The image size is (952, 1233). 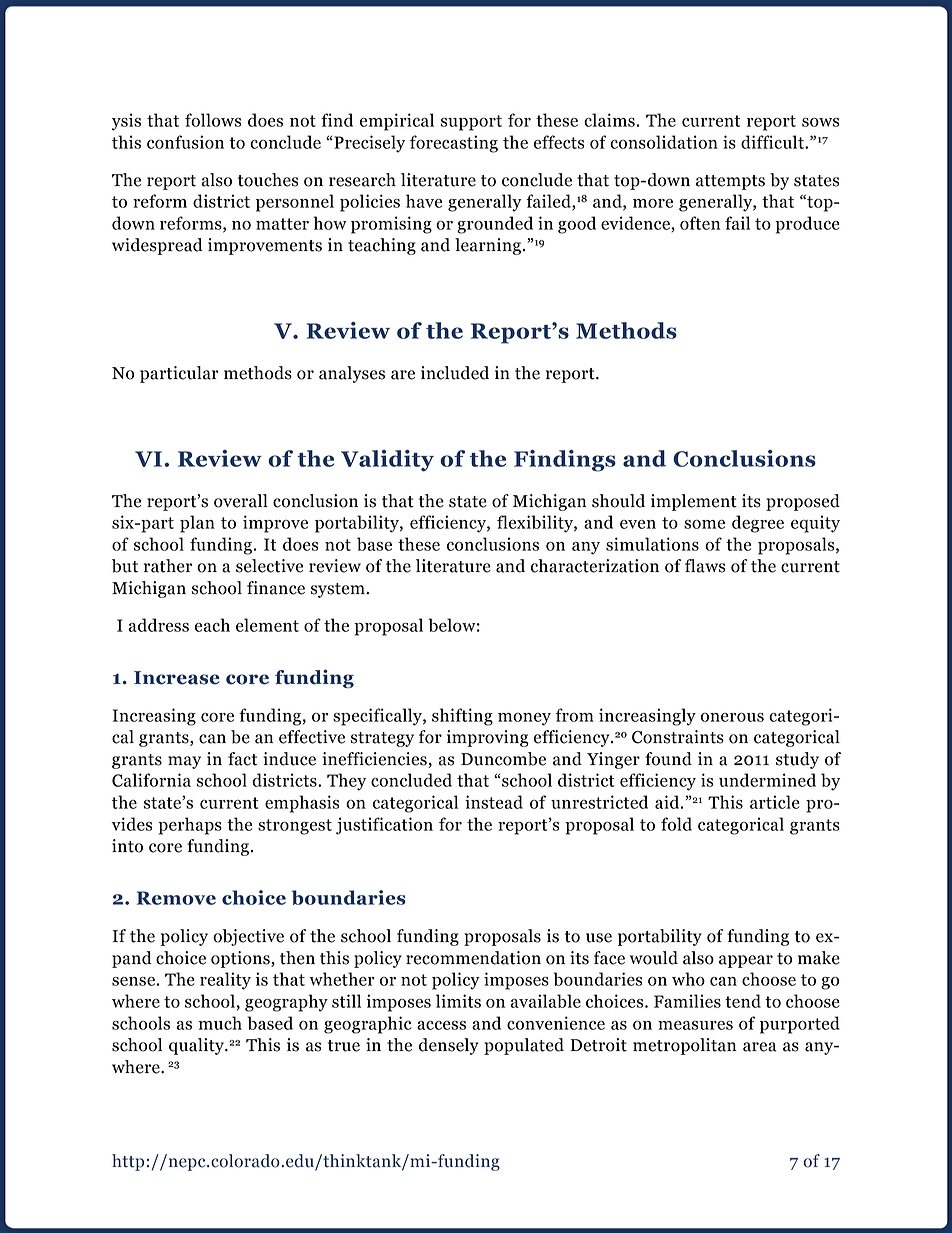 I want to click on characterization, so click(x=595, y=566).
